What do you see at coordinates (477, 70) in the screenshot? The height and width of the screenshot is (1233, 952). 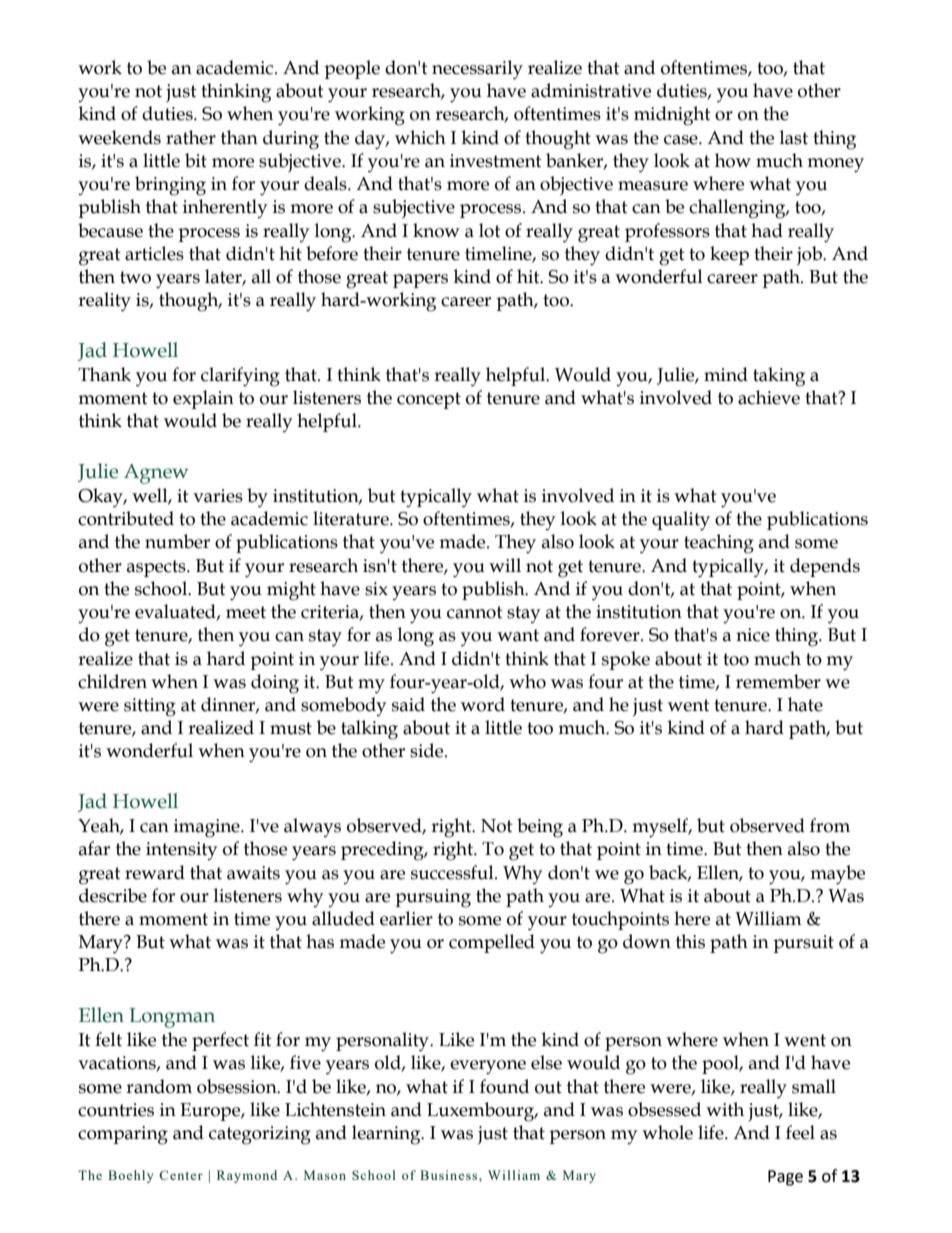 I see `necessarily` at bounding box center [477, 70].
